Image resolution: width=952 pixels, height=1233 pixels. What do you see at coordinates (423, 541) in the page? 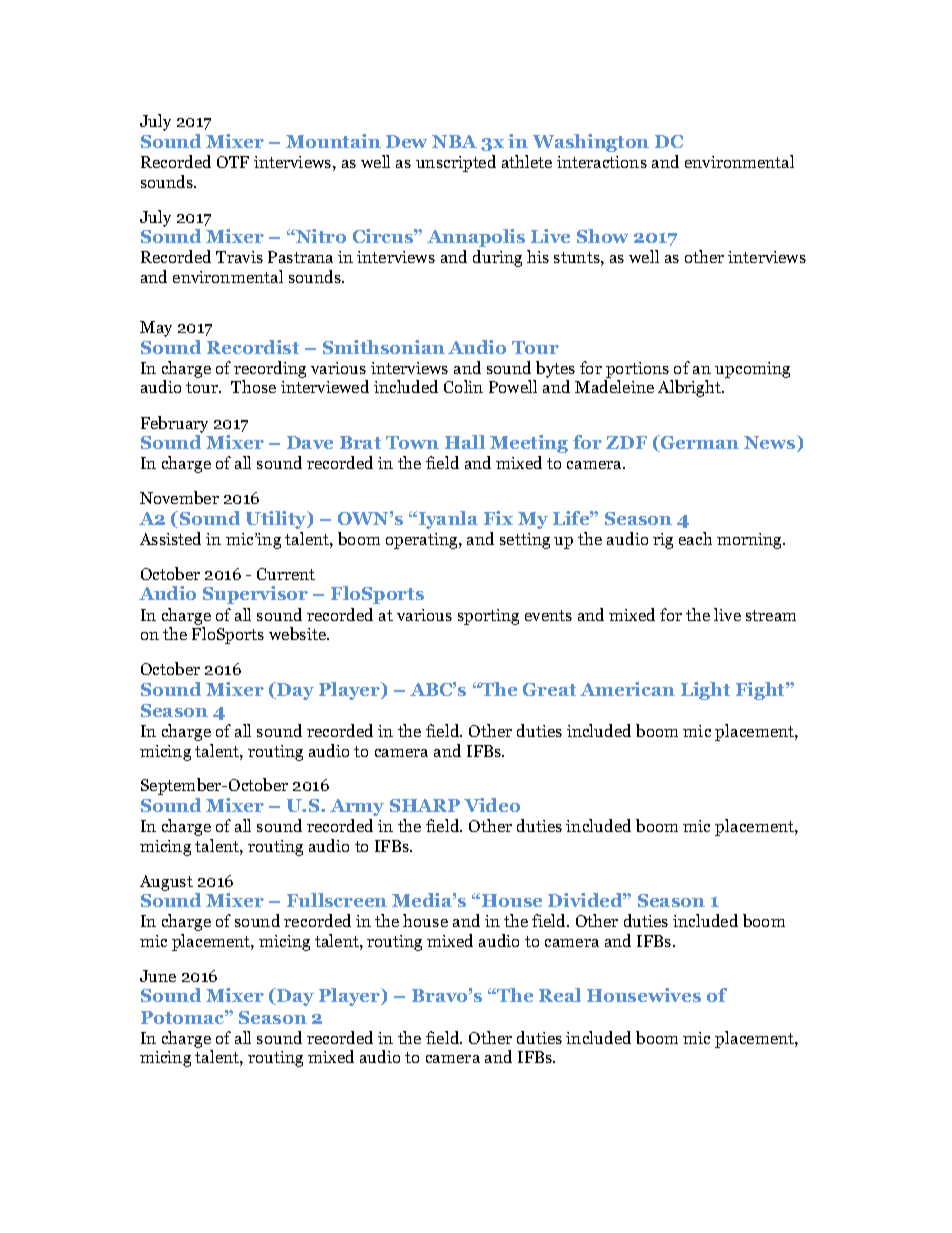
I see `operating` at bounding box center [423, 541].
